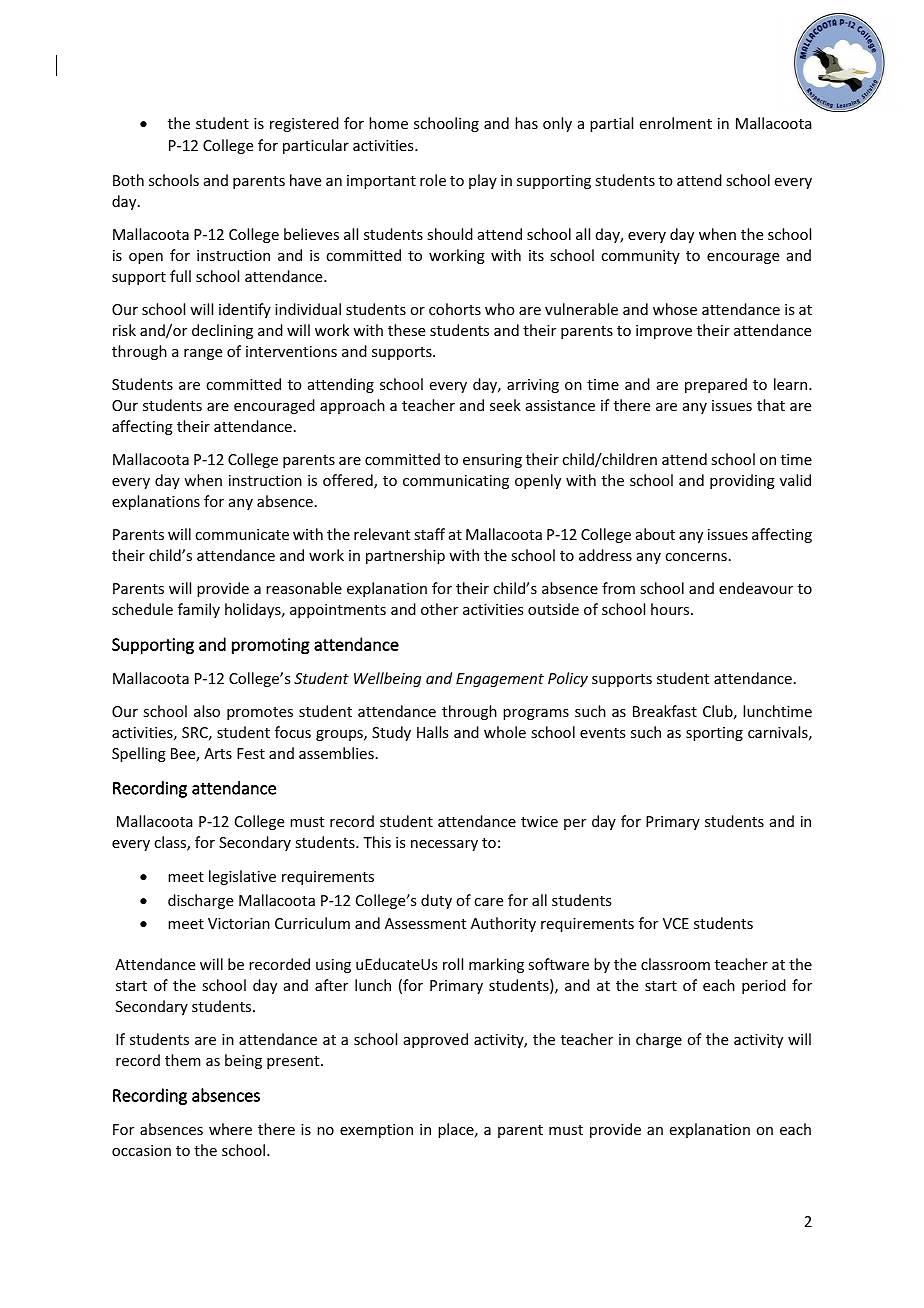 Image resolution: width=924 pixels, height=1308 pixels. I want to click on Halls, so click(432, 732).
